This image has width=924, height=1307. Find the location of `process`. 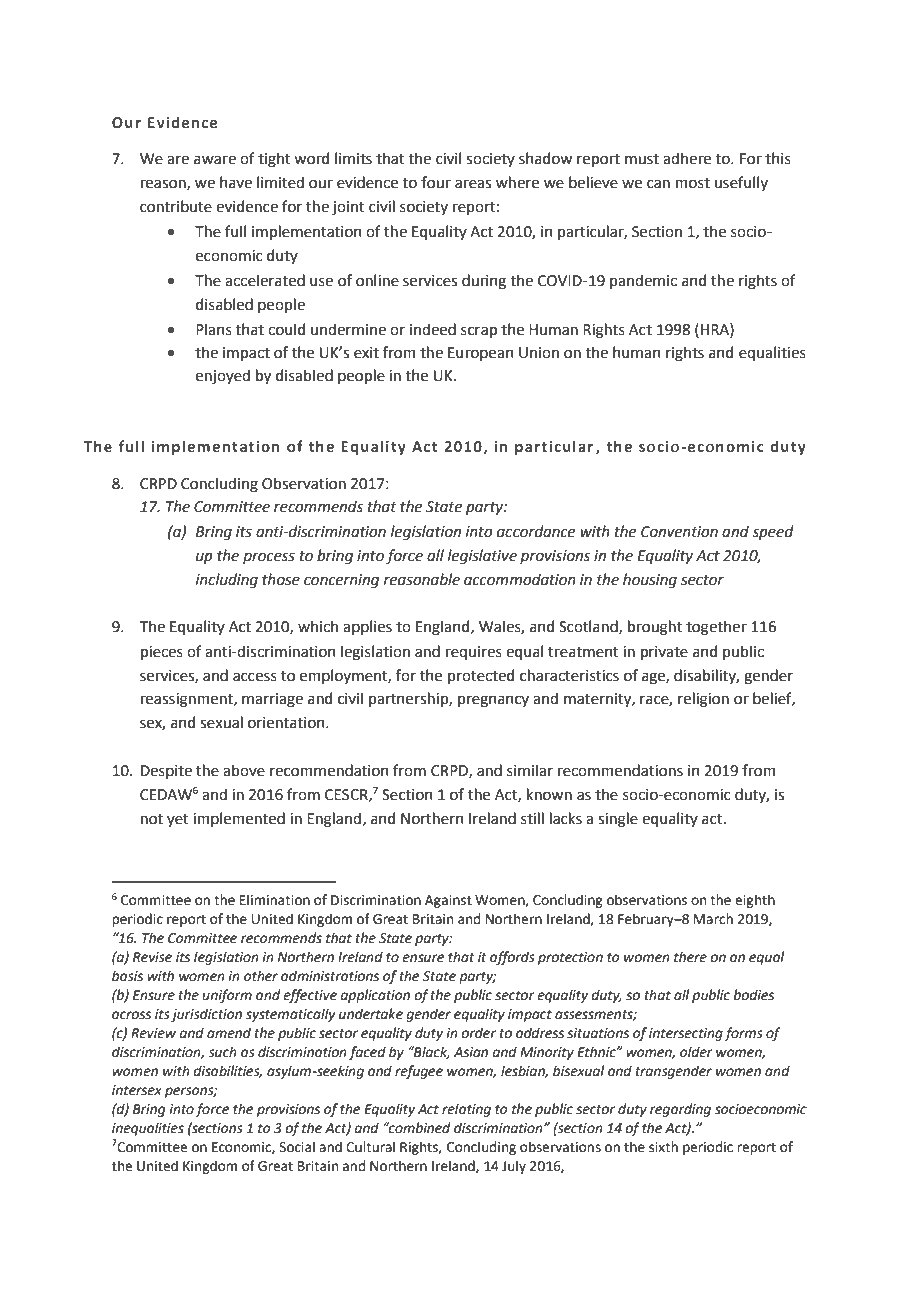

process is located at coordinates (269, 558).
